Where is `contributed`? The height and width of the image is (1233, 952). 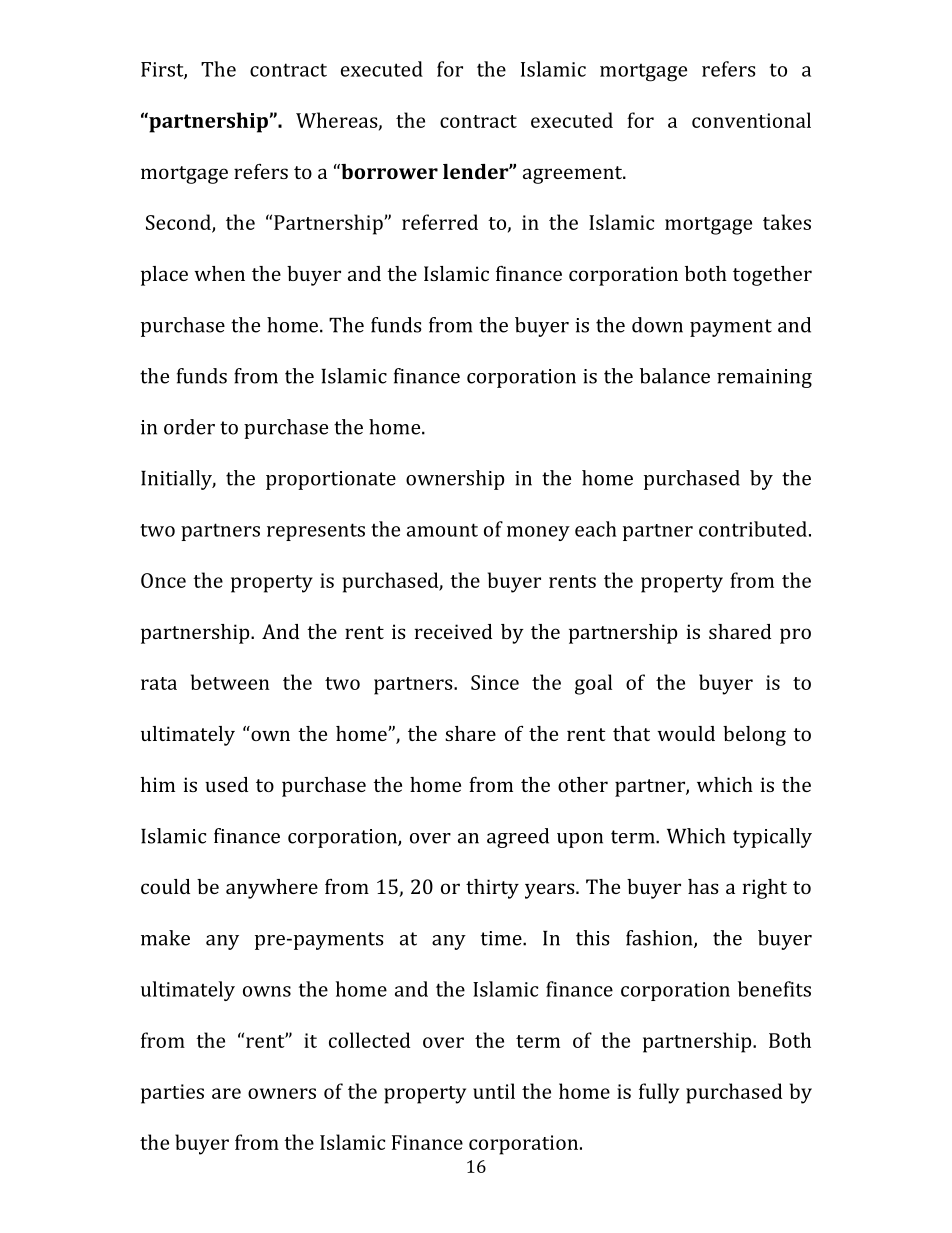
contributed is located at coordinates (753, 529).
